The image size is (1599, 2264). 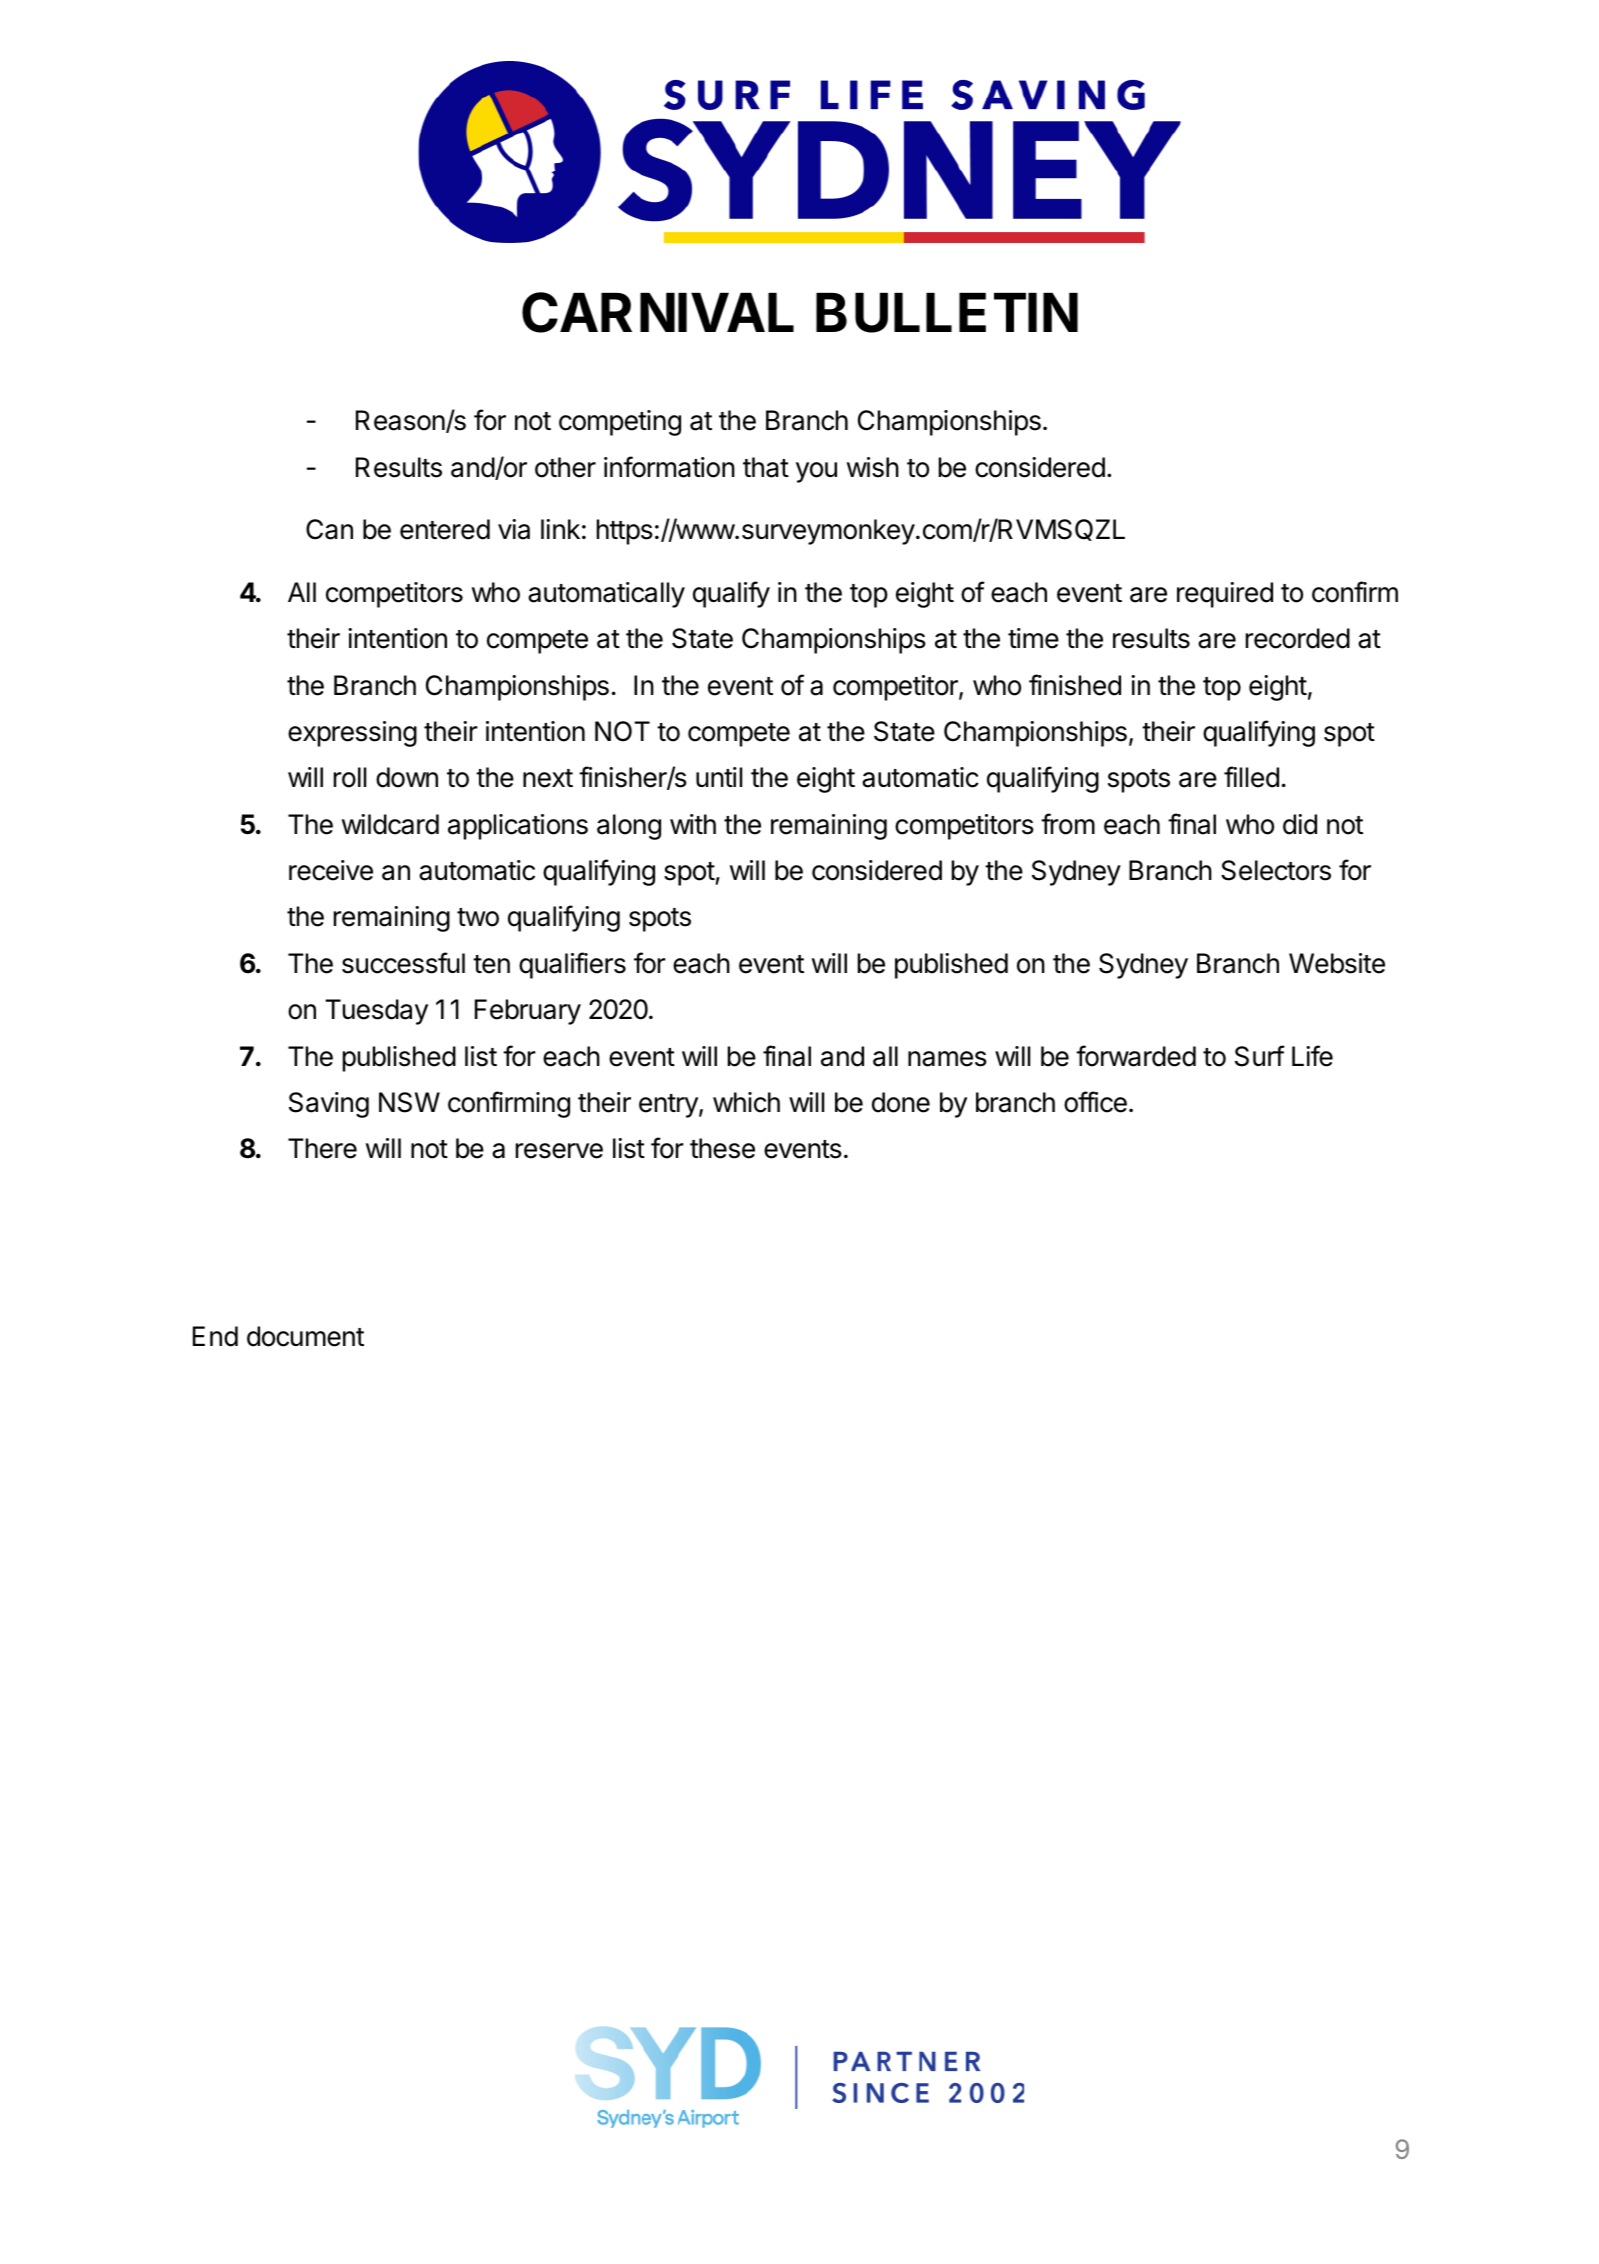 What do you see at coordinates (305, 1336) in the screenshot?
I see `document` at bounding box center [305, 1336].
